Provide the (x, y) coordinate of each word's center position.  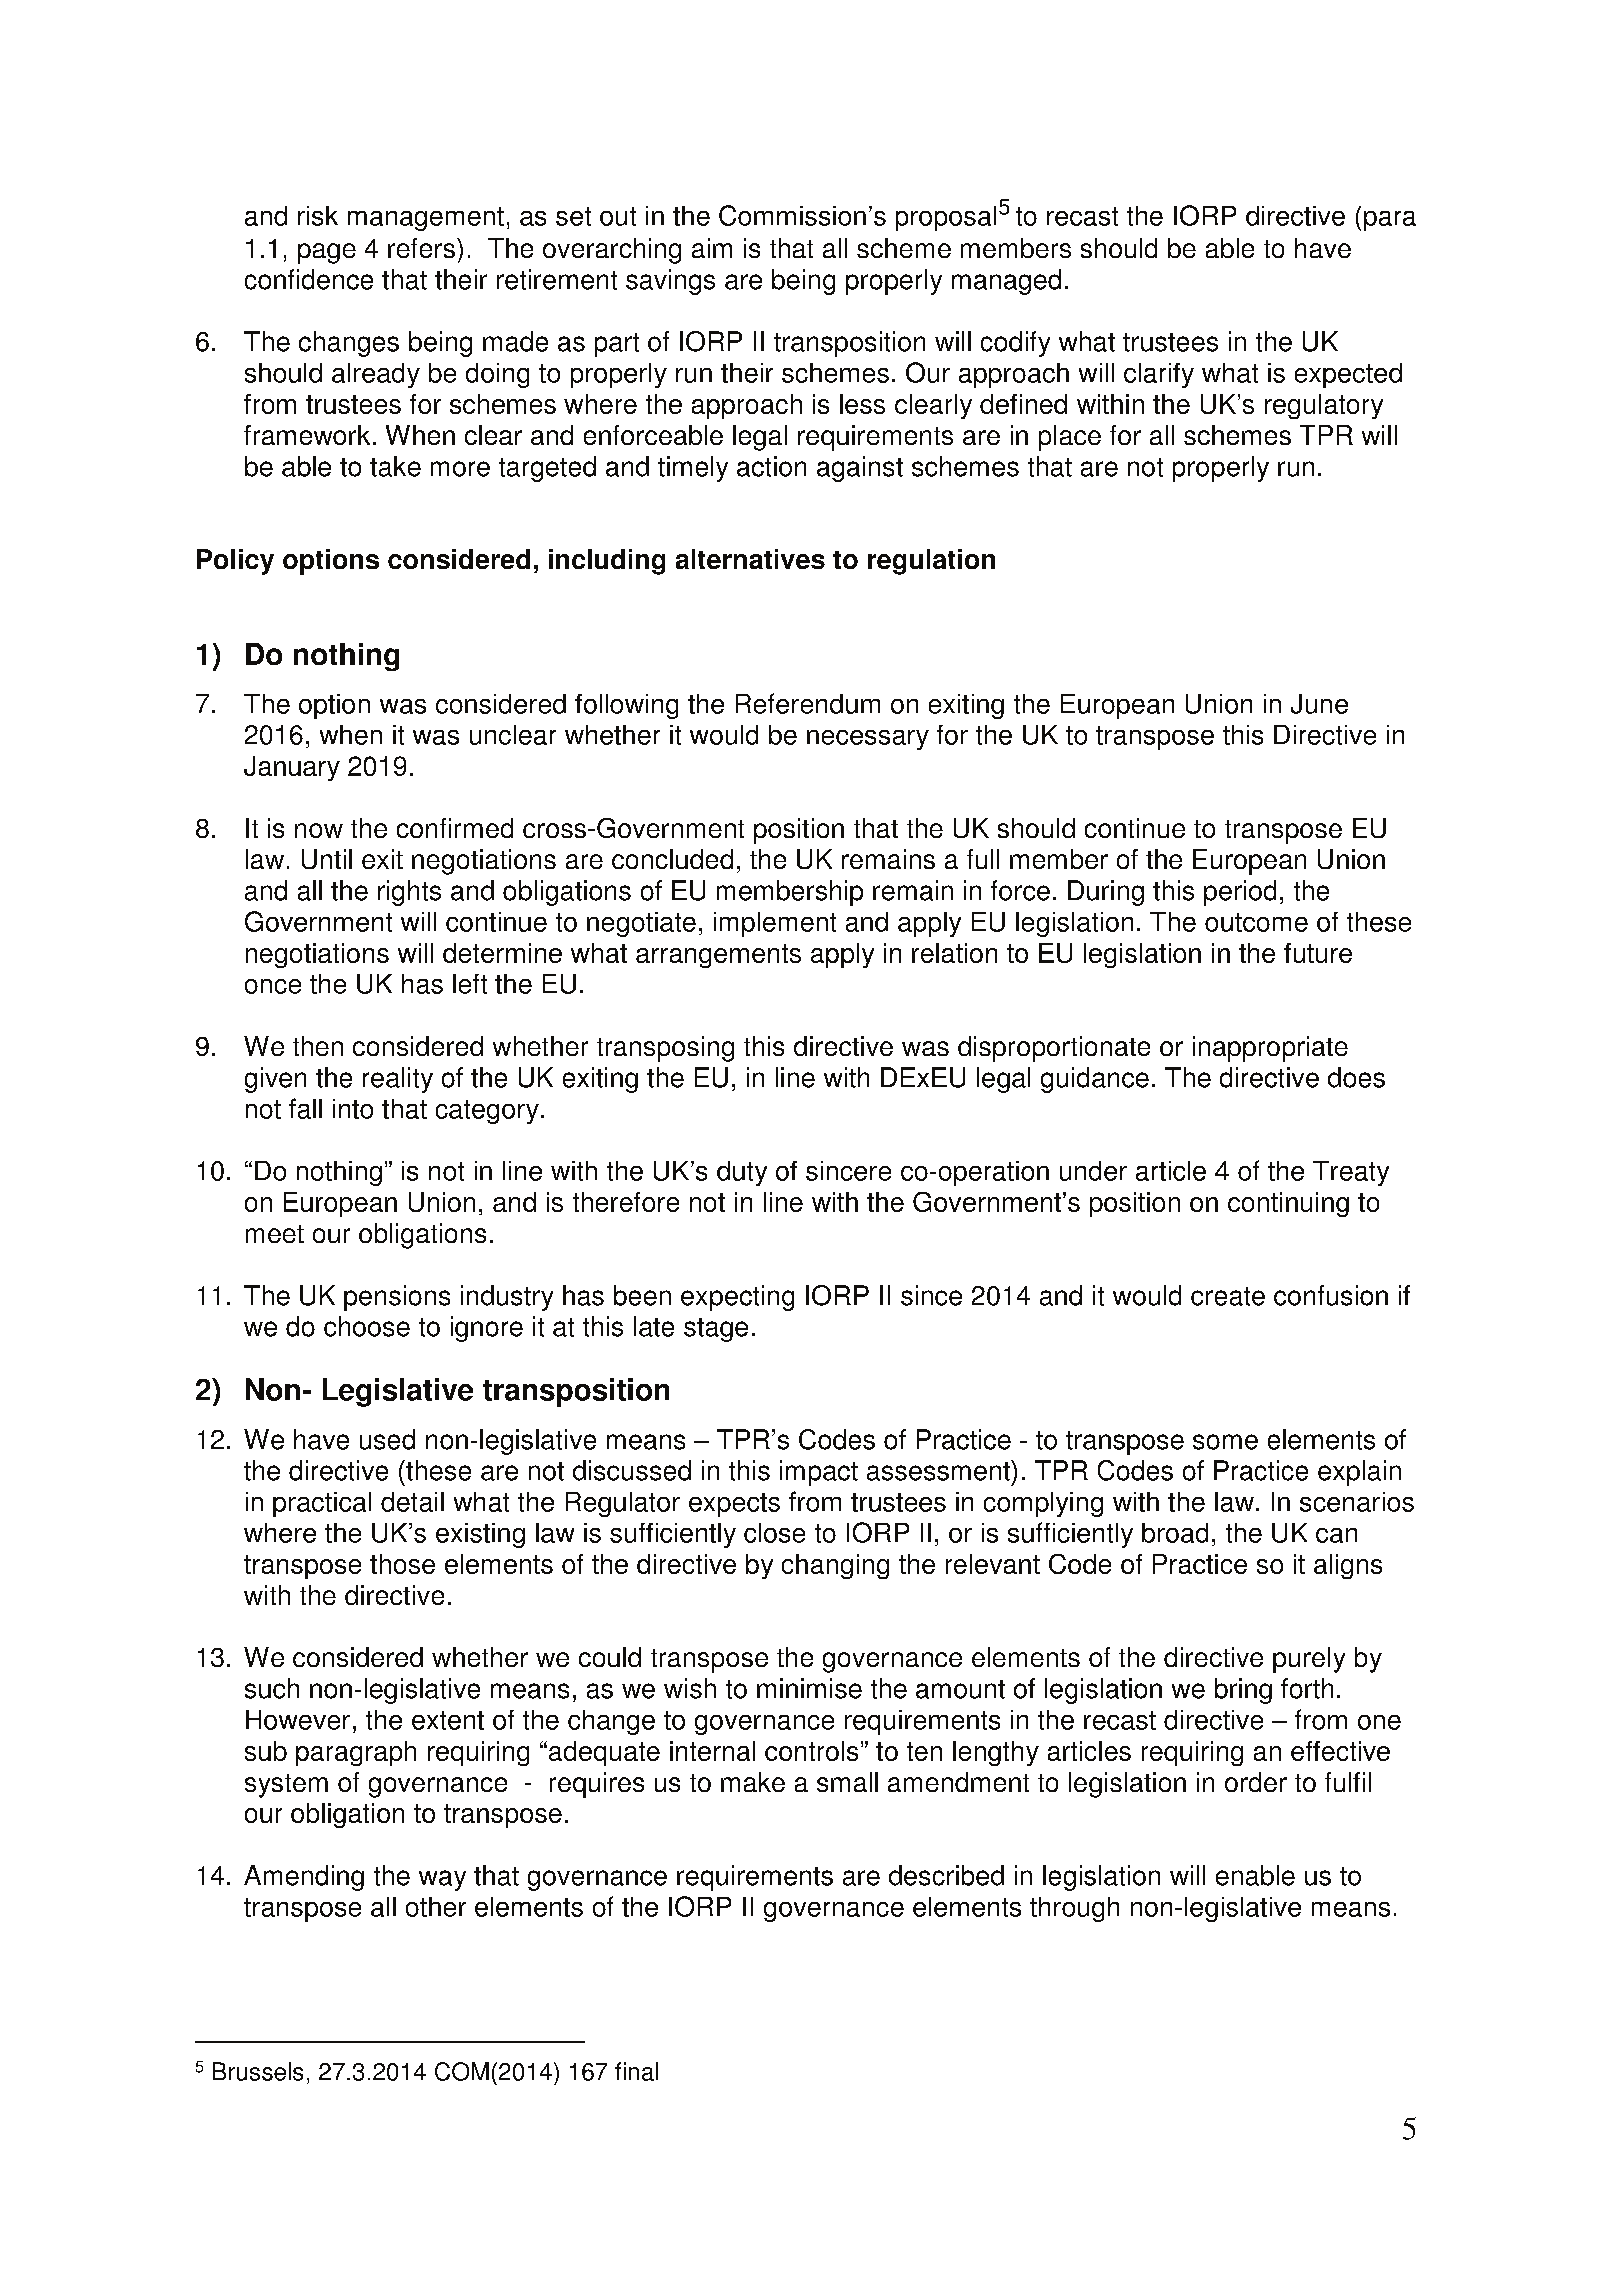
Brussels (258, 2071)
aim (712, 248)
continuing (1288, 1204)
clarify (1159, 375)
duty (742, 1173)
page (327, 253)
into (353, 1109)
